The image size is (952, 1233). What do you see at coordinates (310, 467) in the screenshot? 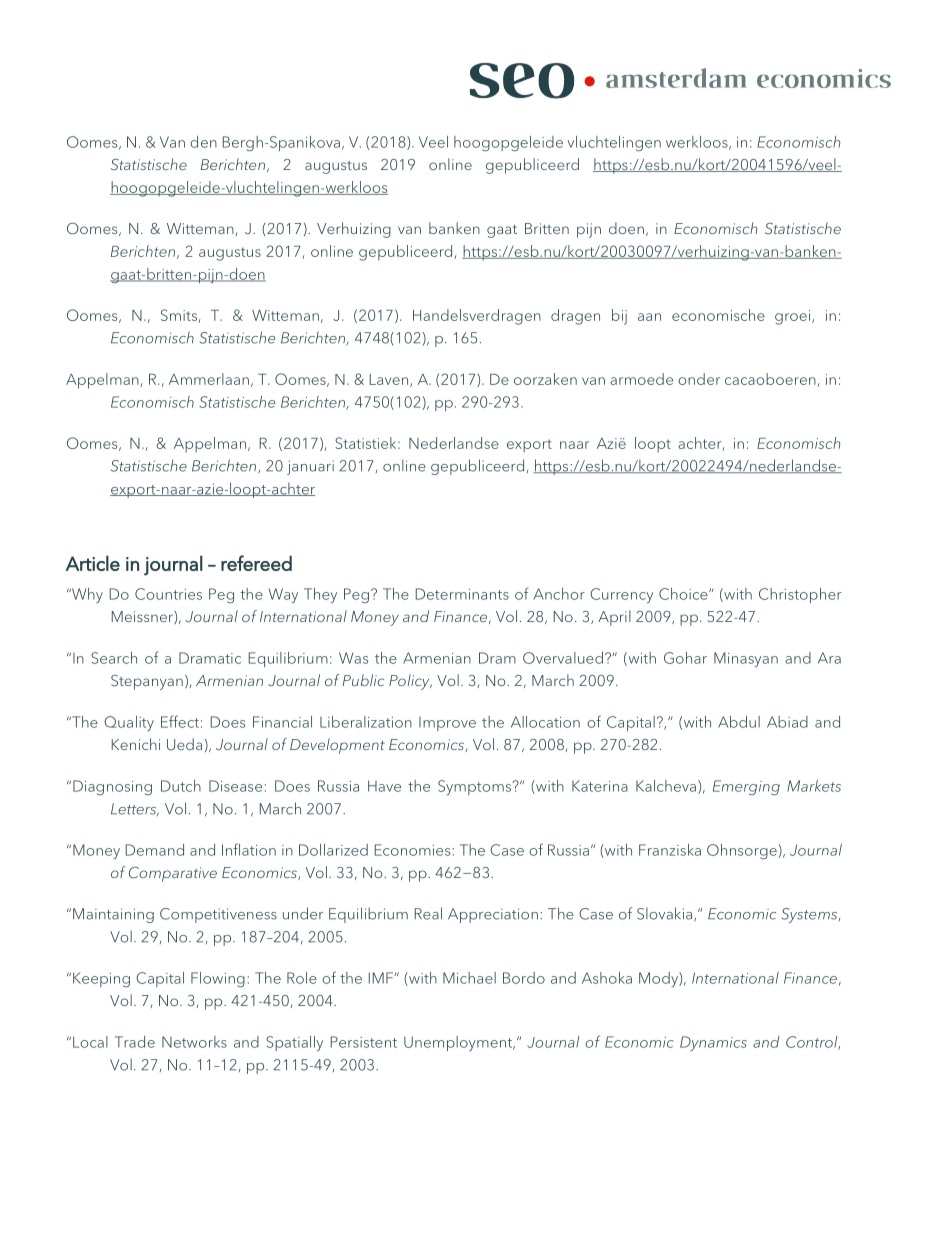
I see `januari` at bounding box center [310, 467].
